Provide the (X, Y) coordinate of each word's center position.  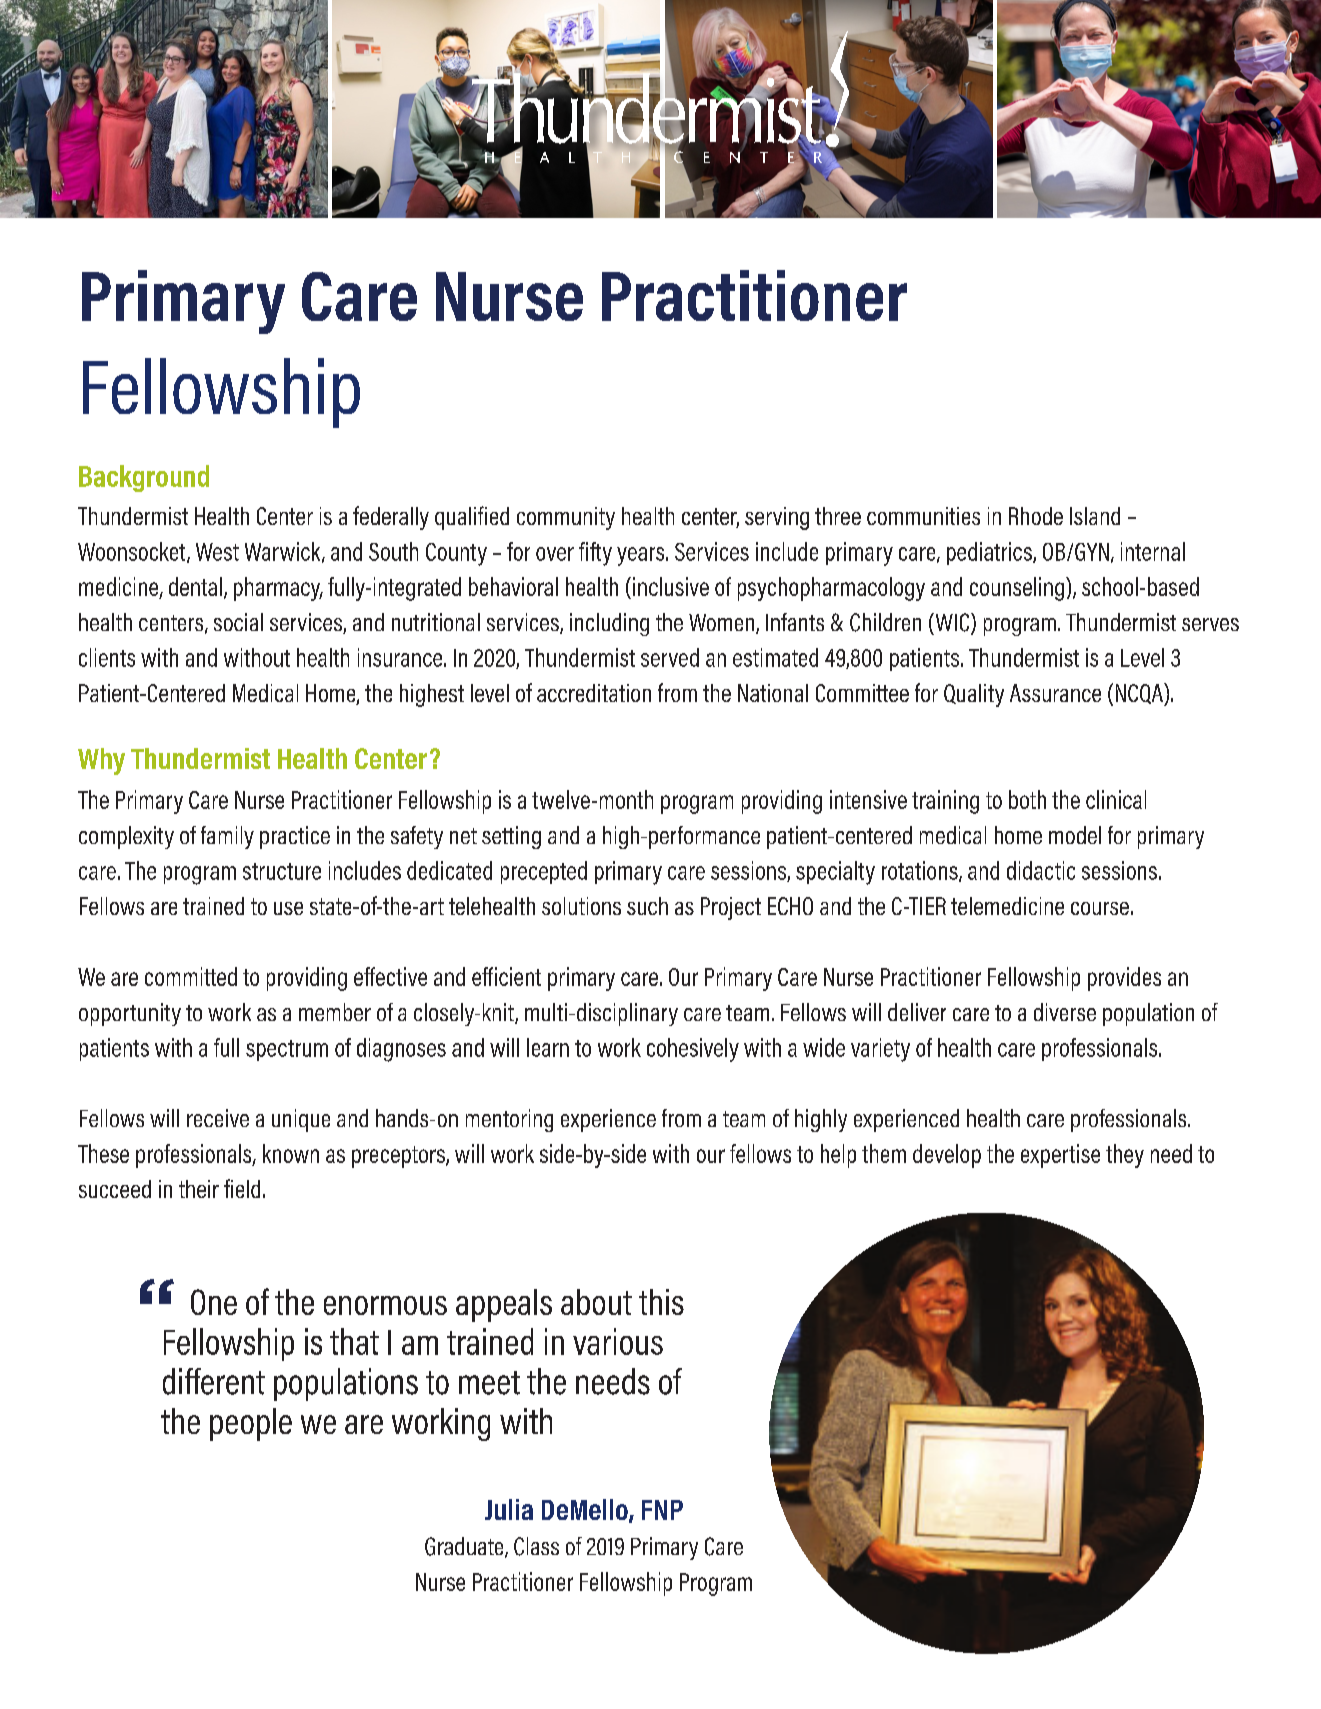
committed (191, 976)
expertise (1060, 1156)
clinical (1116, 799)
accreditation (594, 693)
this (661, 1302)
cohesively (693, 1050)
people (251, 1424)
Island (1095, 516)
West (217, 552)
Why (101, 761)
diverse (1065, 1012)
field (242, 1188)
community (566, 518)
